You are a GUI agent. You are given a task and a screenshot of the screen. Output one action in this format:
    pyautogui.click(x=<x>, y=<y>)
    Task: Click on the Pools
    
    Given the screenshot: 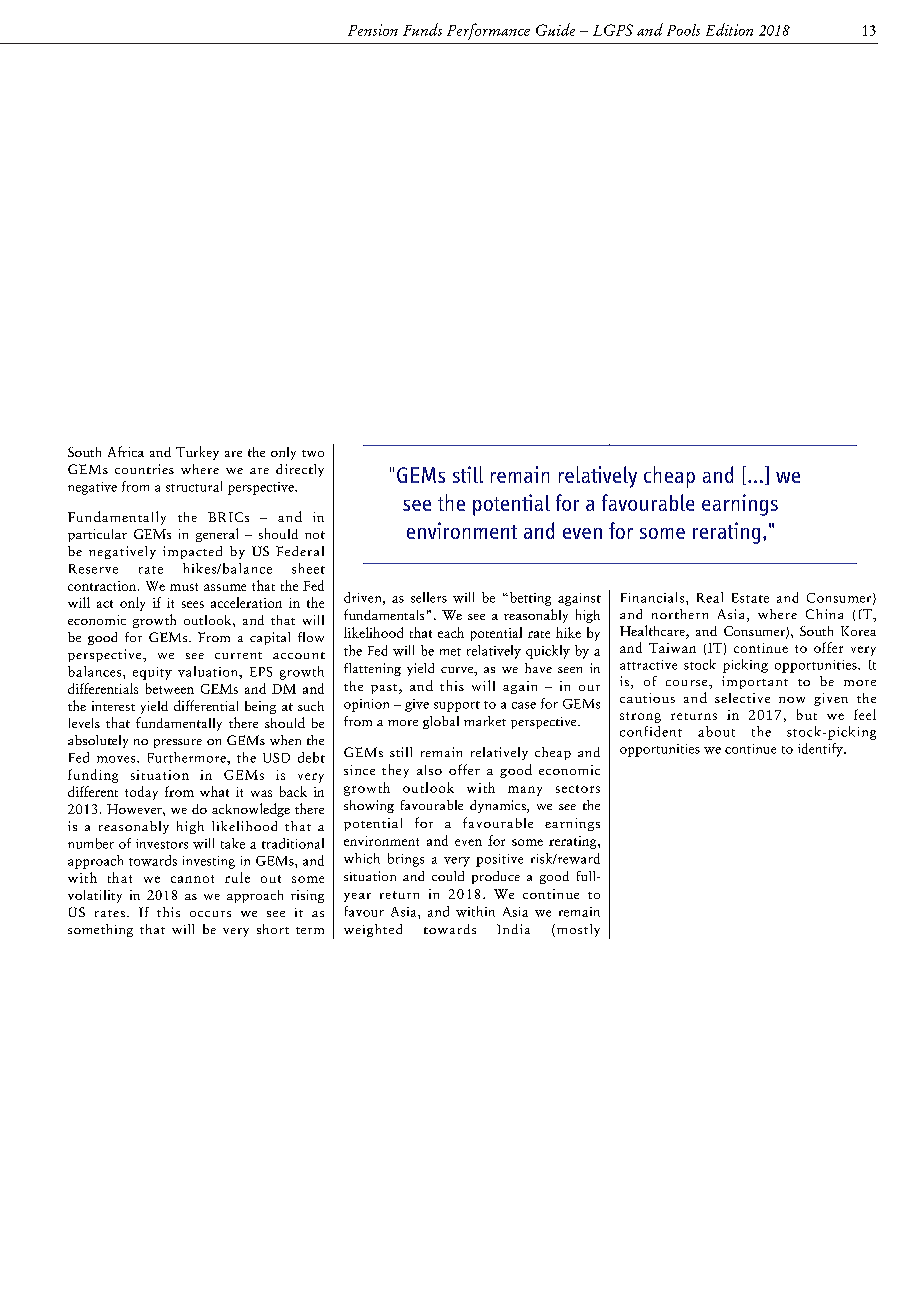 What is the action you would take?
    pyautogui.click(x=683, y=30)
